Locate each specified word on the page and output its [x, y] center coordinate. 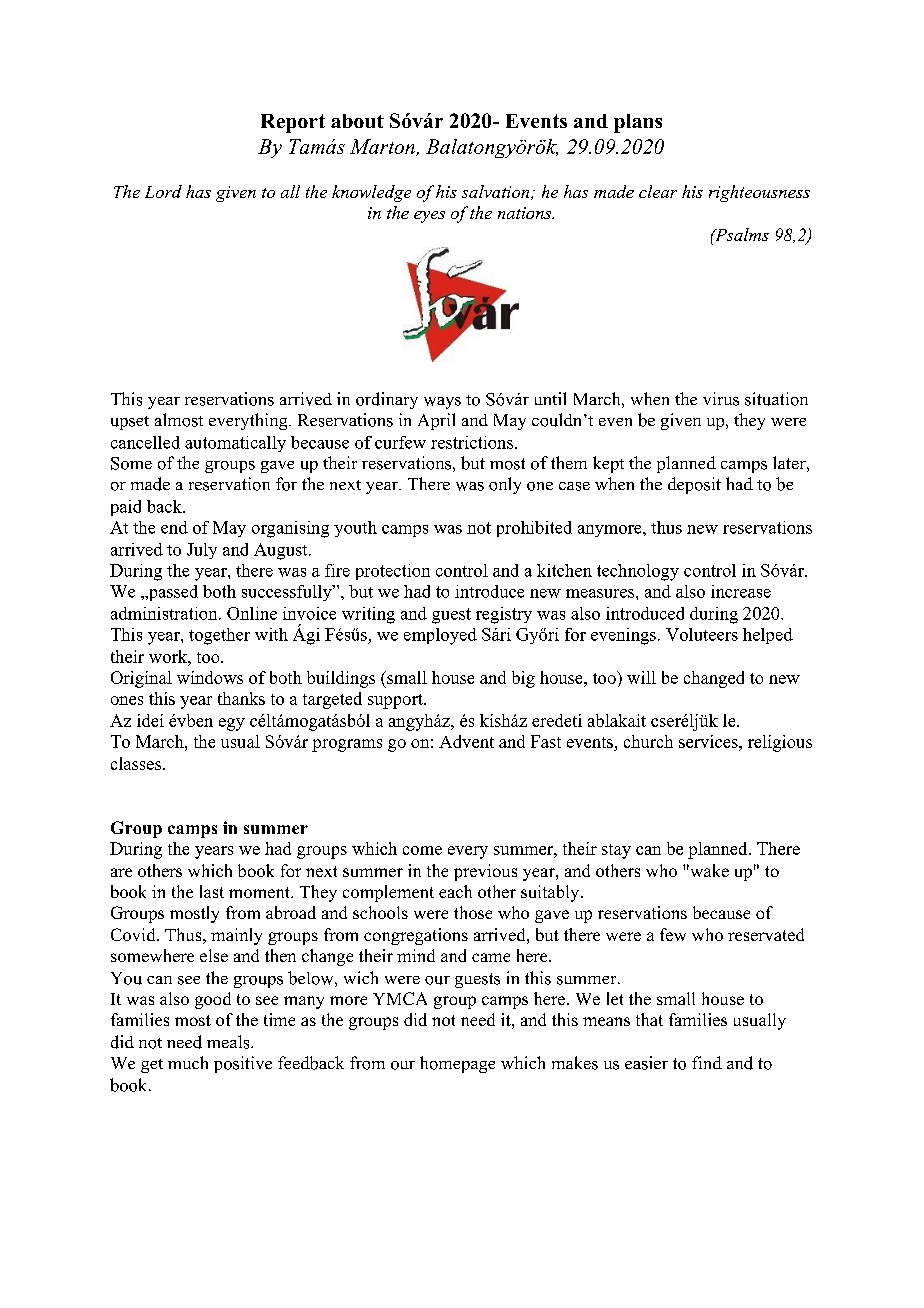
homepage [457, 1064]
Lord [163, 191]
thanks [241, 698]
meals [229, 1042]
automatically [235, 444]
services [709, 741]
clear [658, 191]
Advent [466, 741]
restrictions [472, 442]
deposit [694, 485]
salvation [495, 191]
